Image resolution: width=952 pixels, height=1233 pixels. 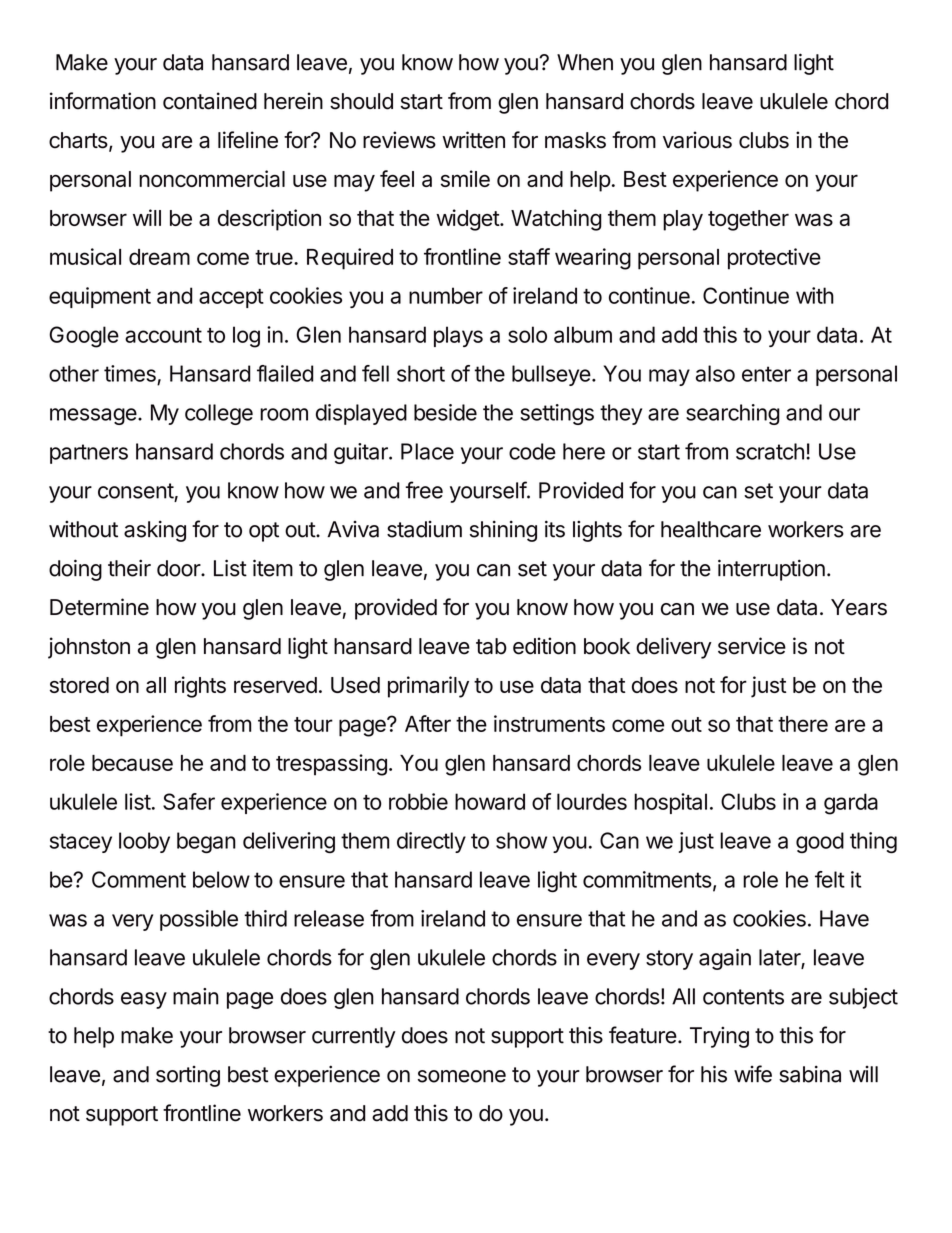 I want to click on solo, so click(x=527, y=334).
